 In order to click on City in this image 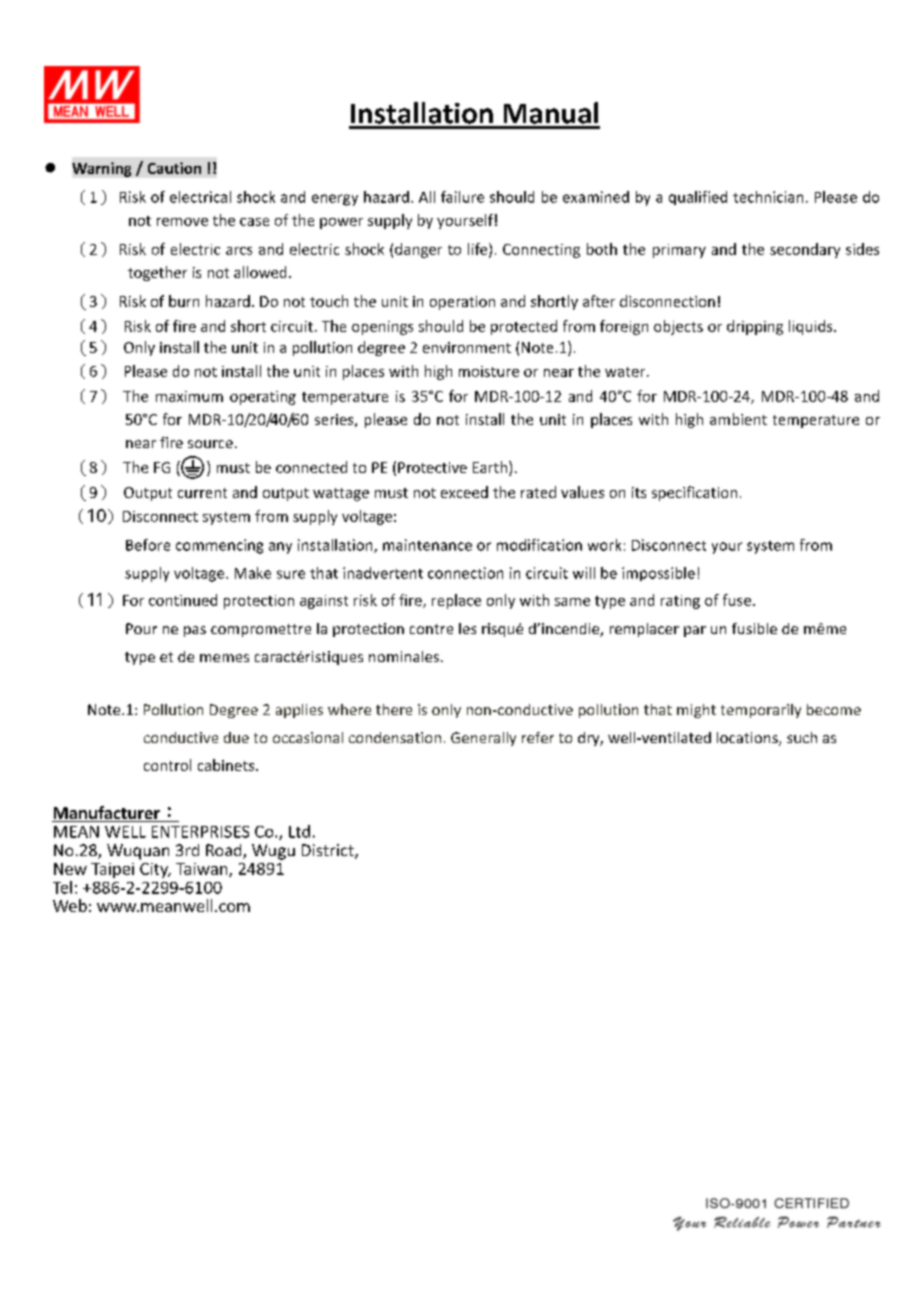, I will do `click(155, 870)`.
